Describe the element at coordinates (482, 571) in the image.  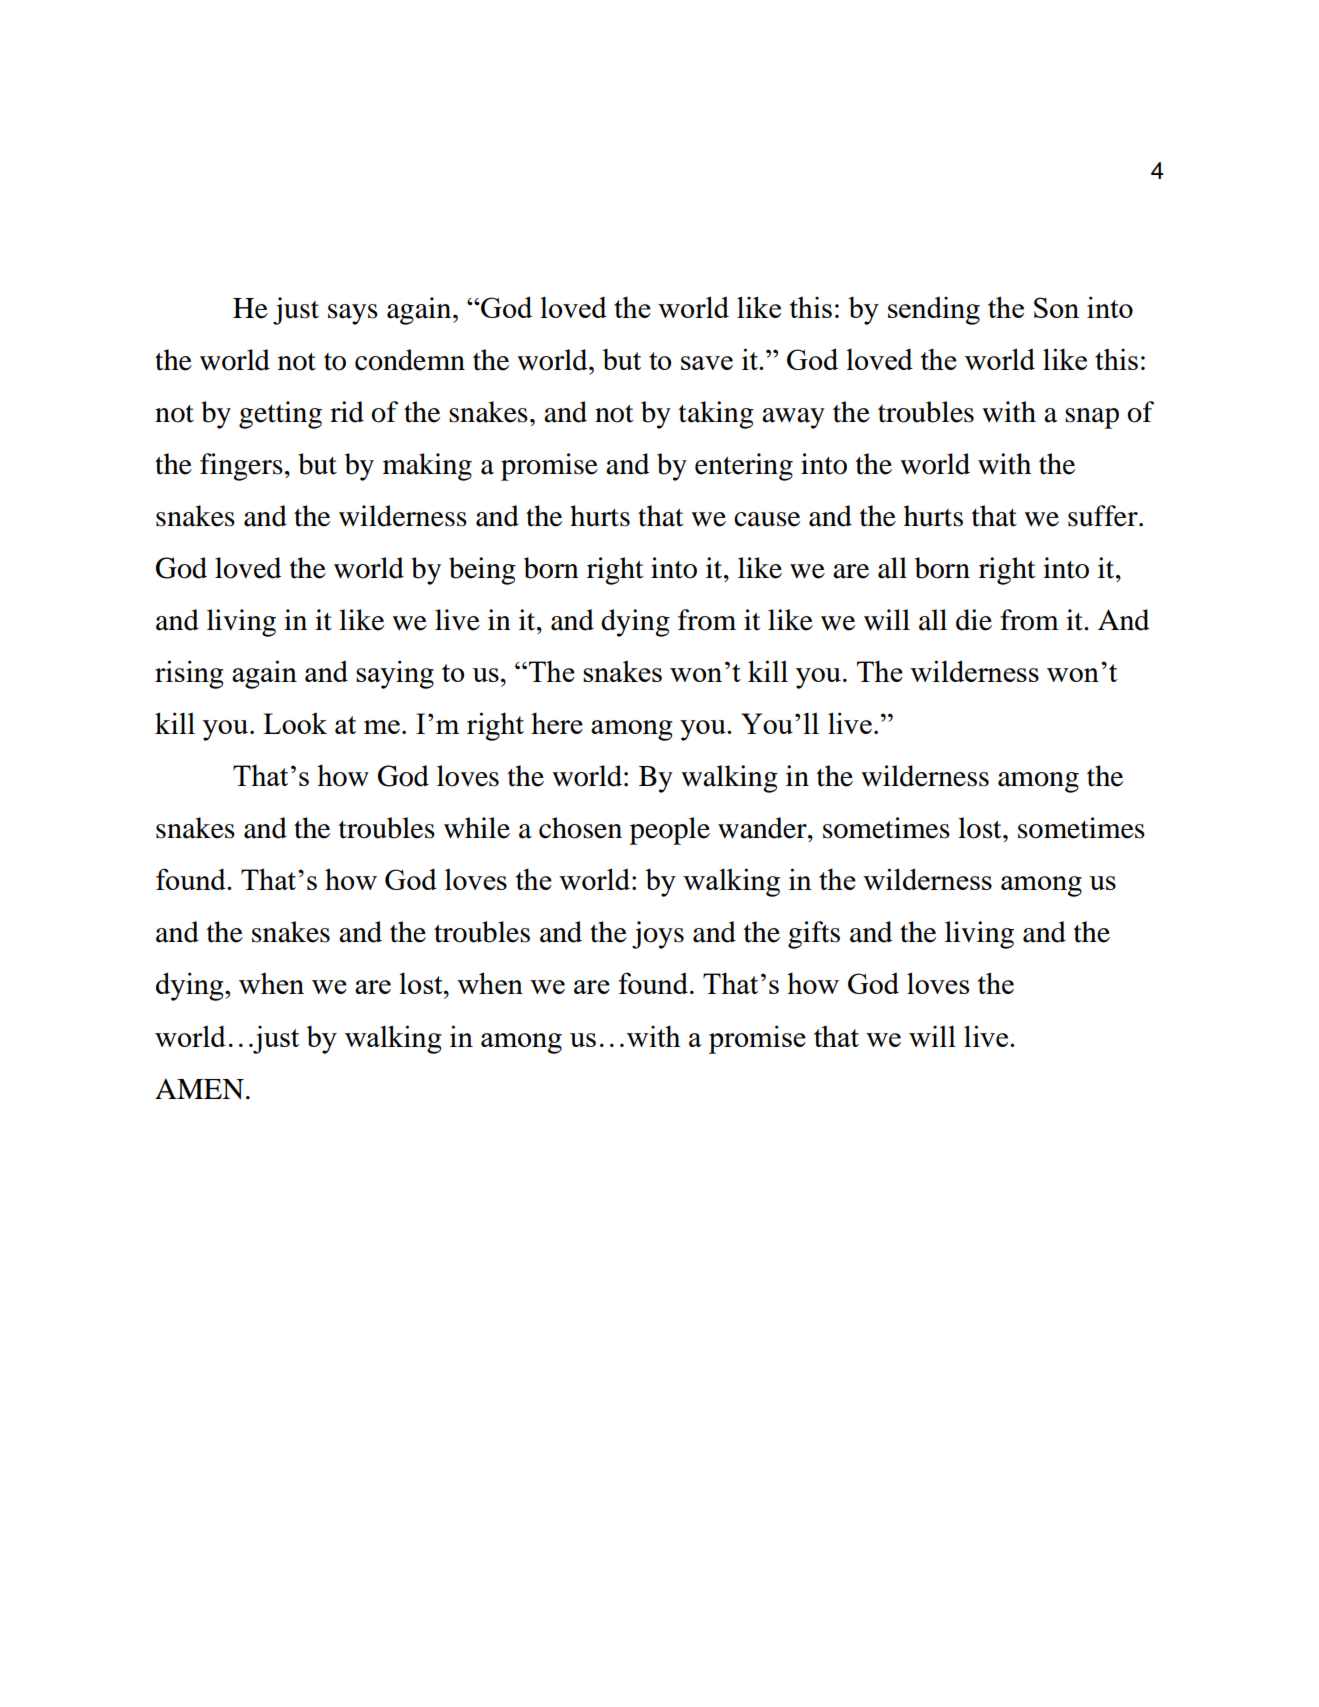
I see `being` at that location.
